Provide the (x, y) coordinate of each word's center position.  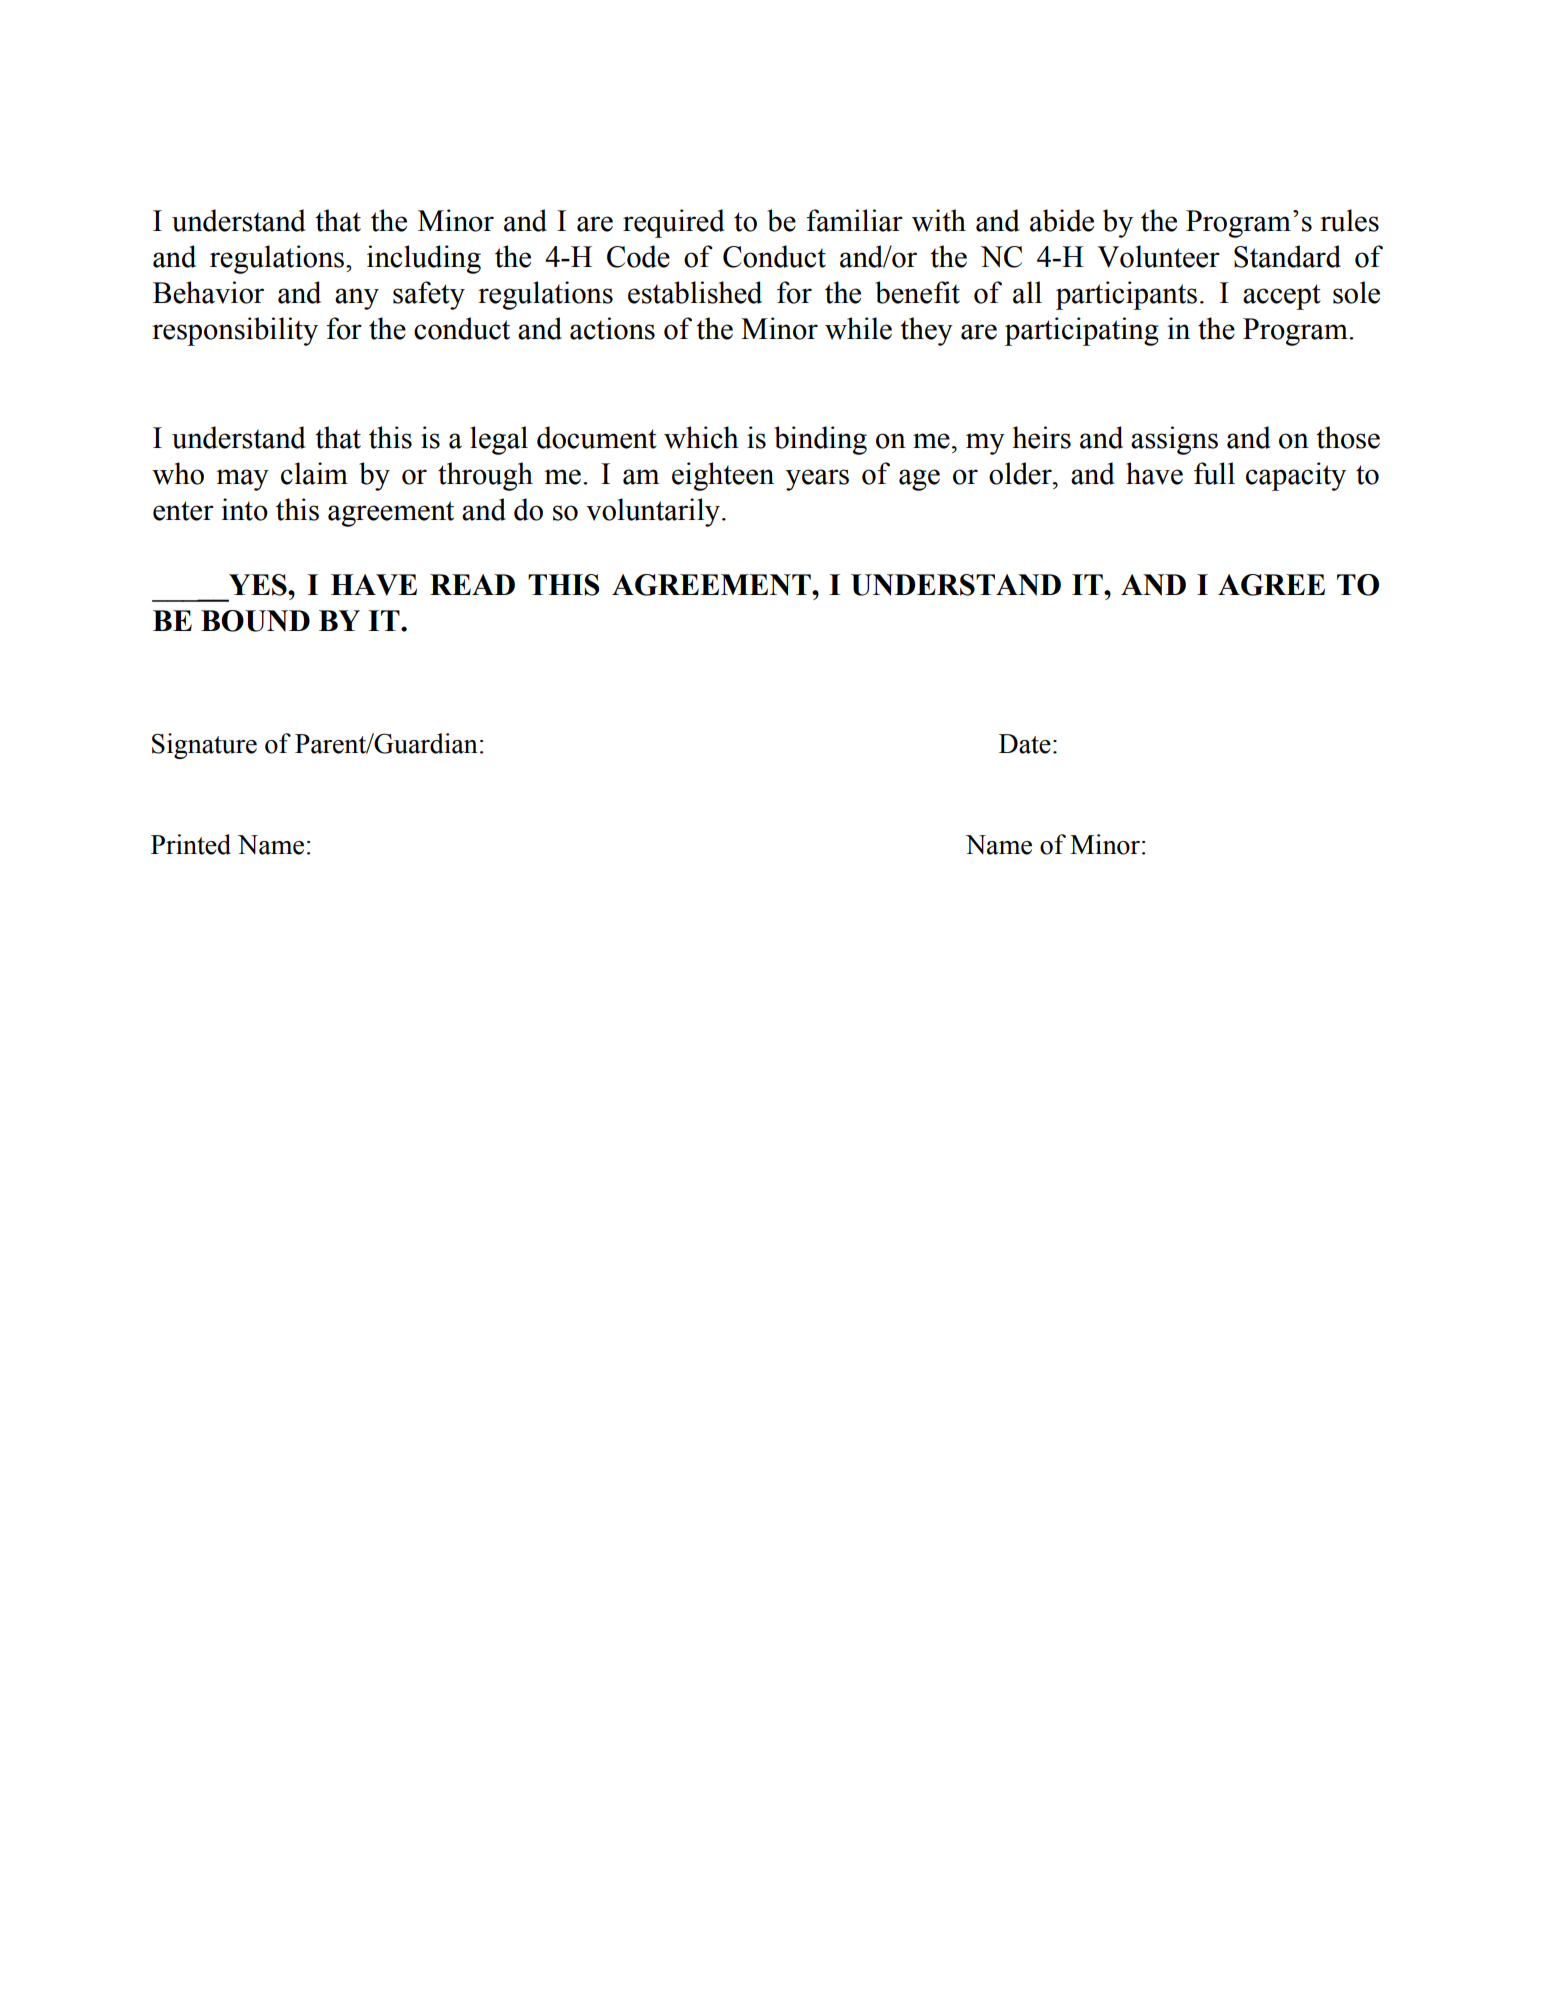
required (674, 223)
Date (1025, 744)
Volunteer (1158, 256)
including (424, 259)
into (244, 509)
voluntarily (653, 512)
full (1214, 473)
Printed (191, 844)
